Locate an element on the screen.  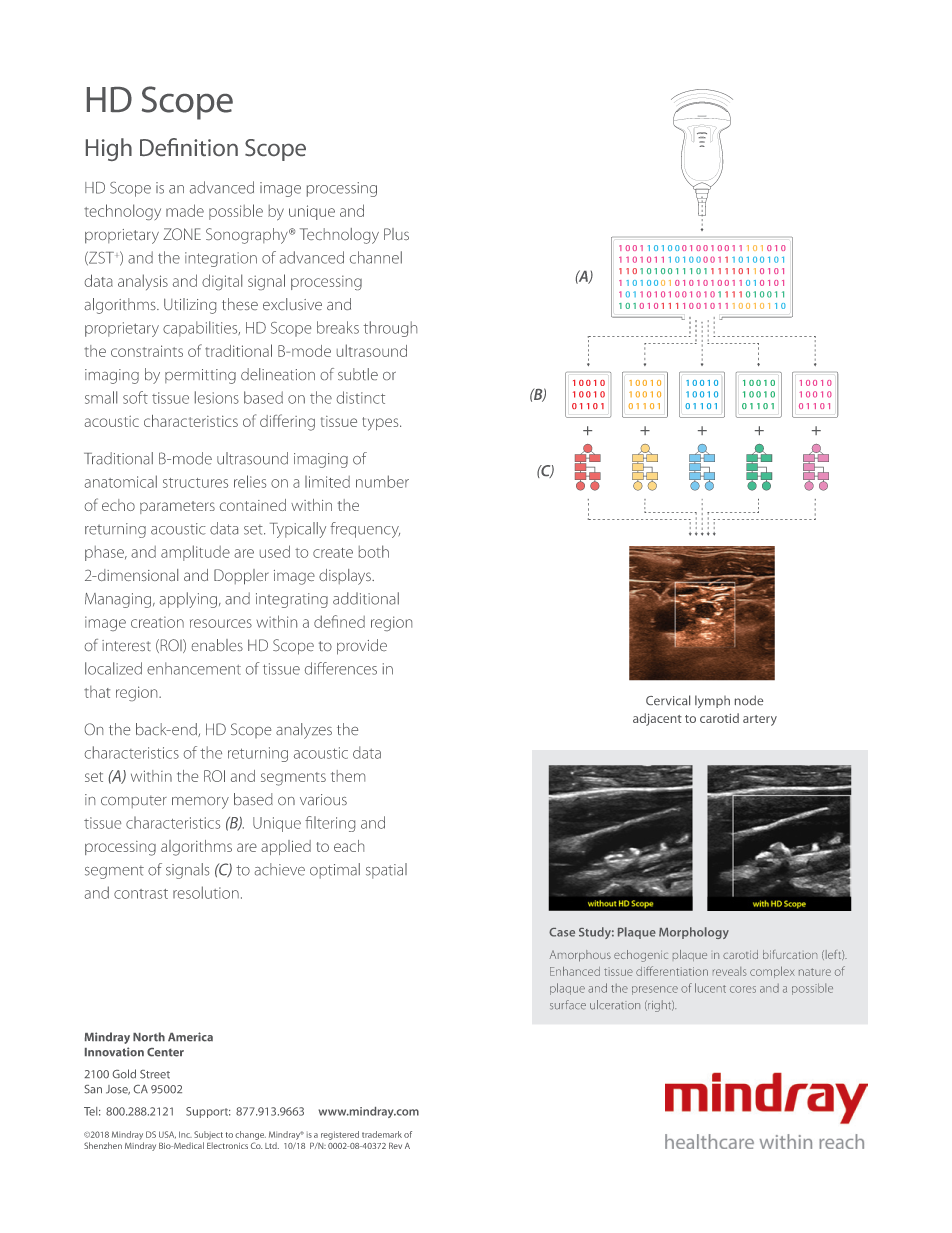
number is located at coordinates (382, 481).
